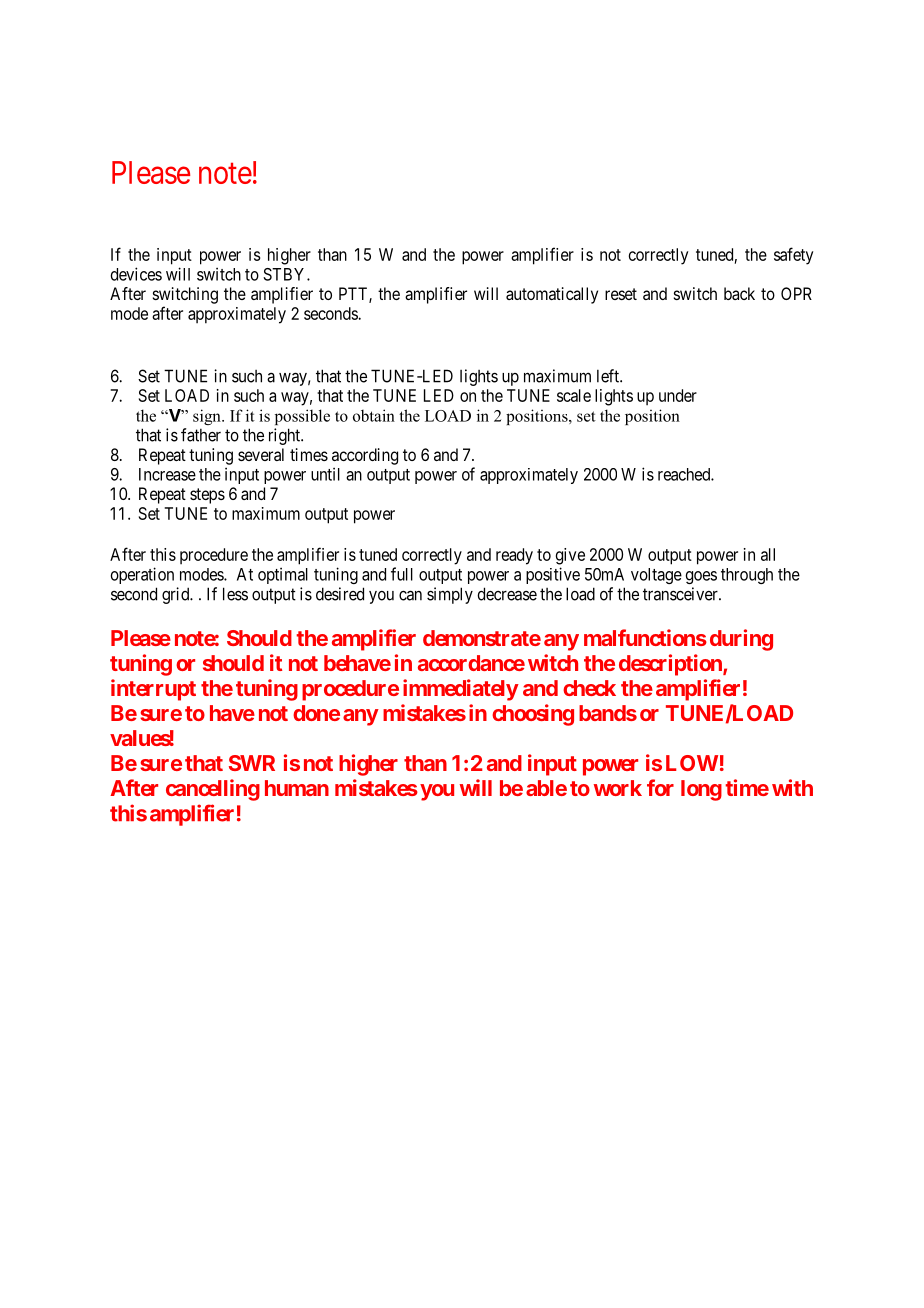  I want to click on obtain, so click(374, 415).
